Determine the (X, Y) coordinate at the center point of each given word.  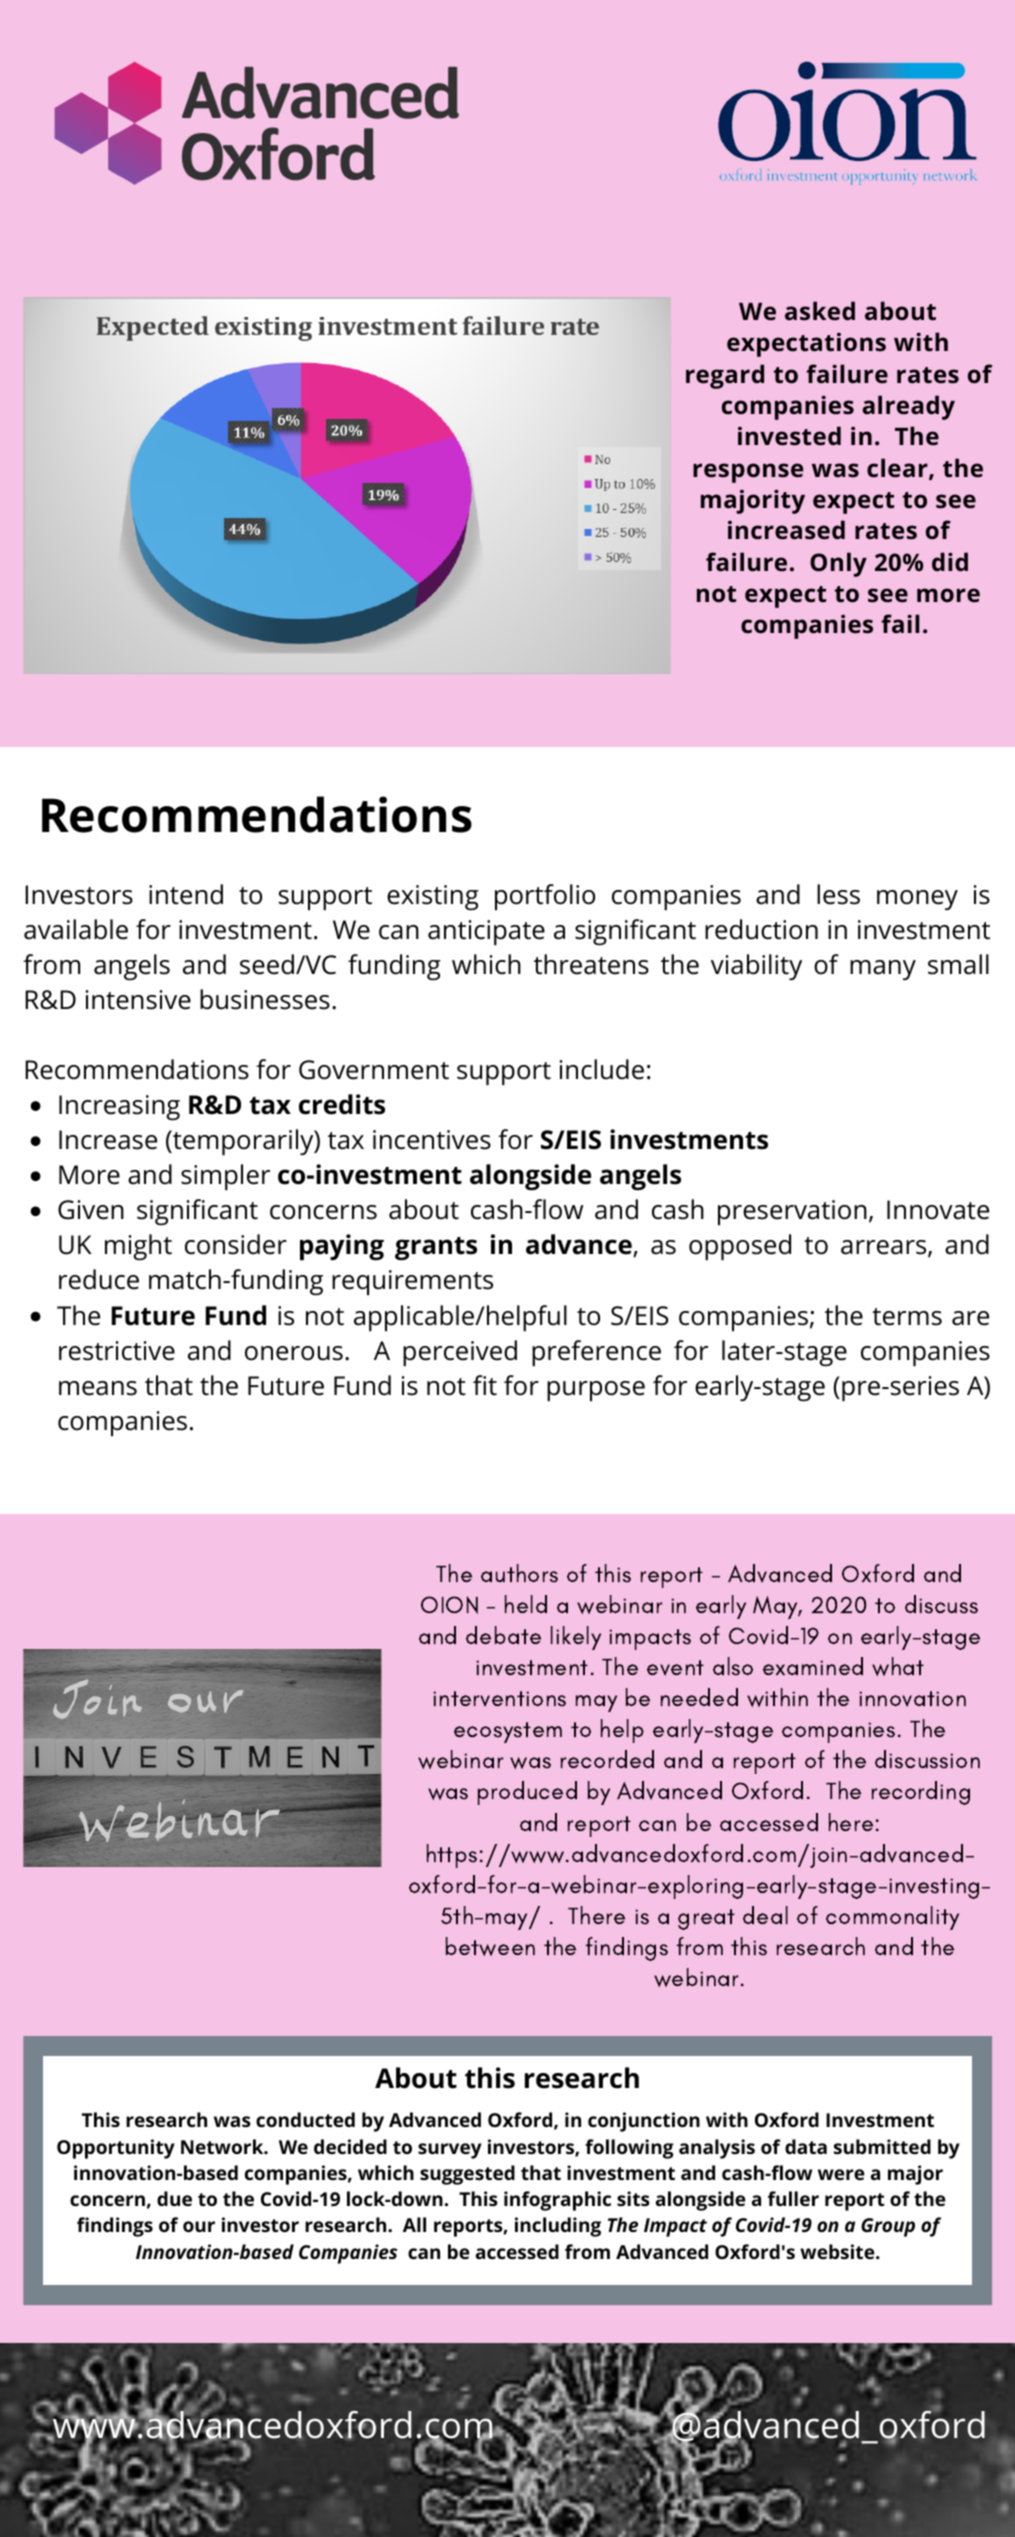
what (898, 1666)
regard (725, 376)
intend (186, 894)
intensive (138, 1000)
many (883, 970)
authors (519, 1573)
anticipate (486, 933)
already (909, 407)
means (98, 1388)
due (174, 2198)
